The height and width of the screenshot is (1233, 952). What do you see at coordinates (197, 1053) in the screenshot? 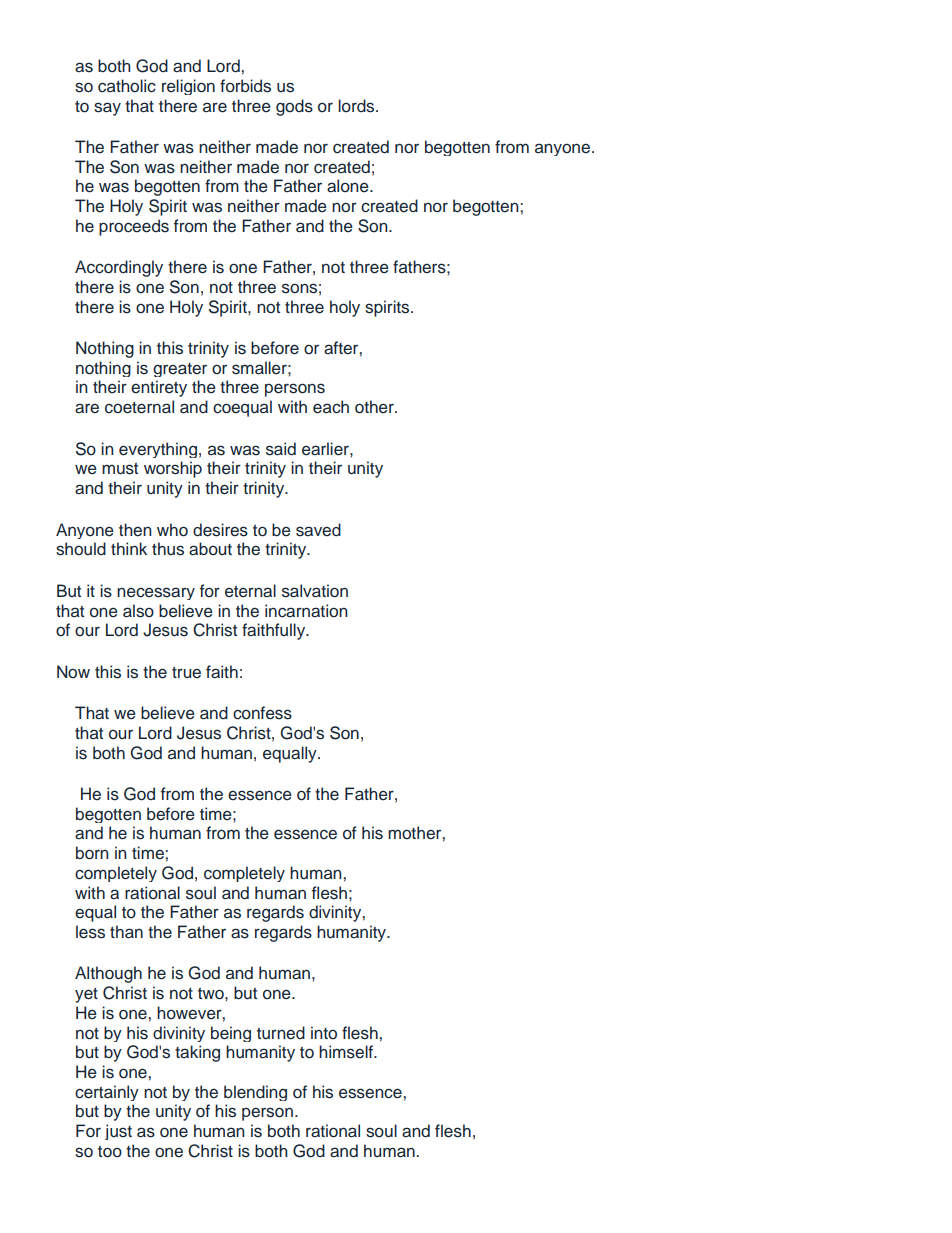
I see `taking` at bounding box center [197, 1053].
